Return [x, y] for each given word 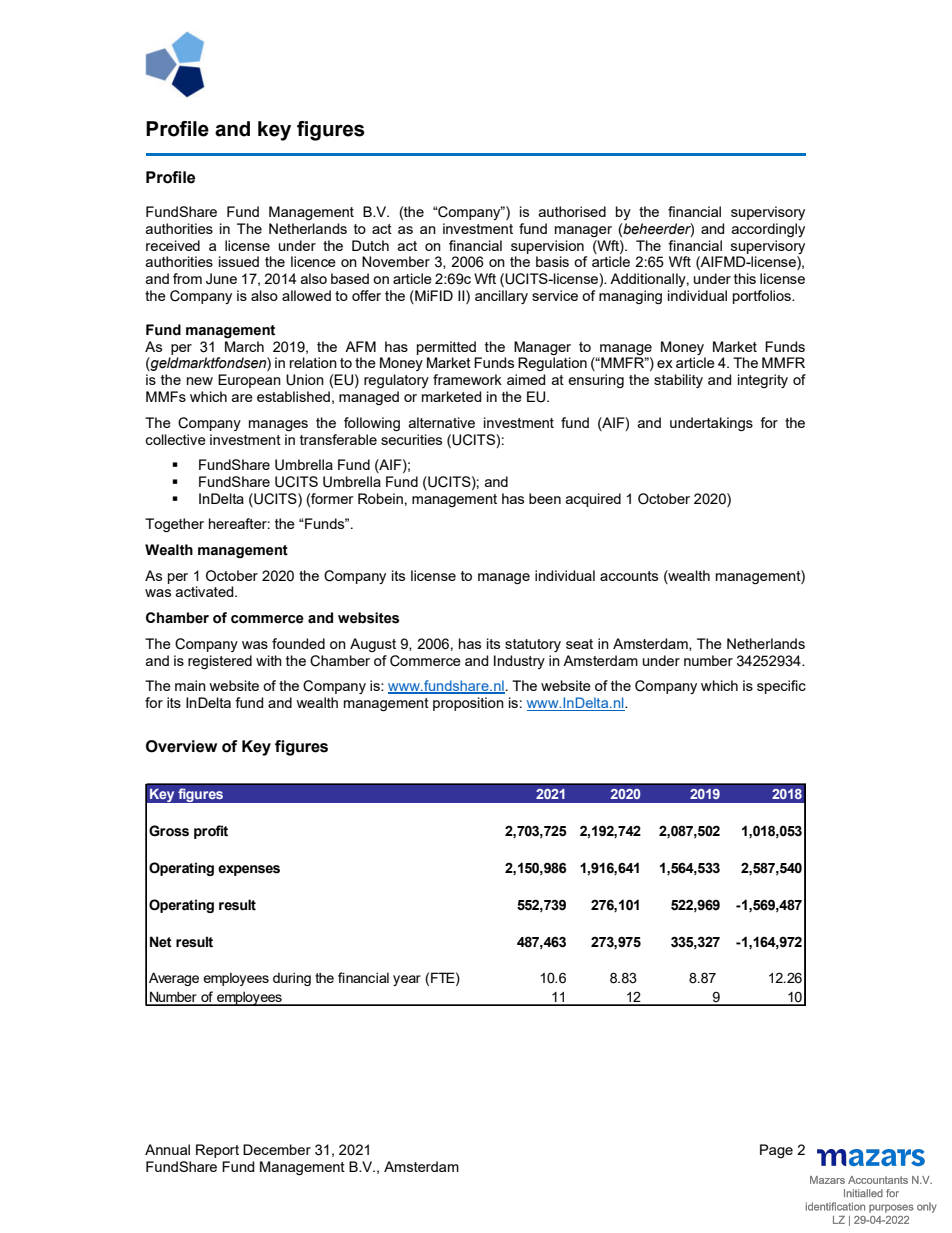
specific [781, 687]
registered [220, 662]
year [407, 980]
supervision [547, 247]
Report [217, 1151]
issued [239, 261]
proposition [468, 704]
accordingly [768, 230]
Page [776, 1151]
